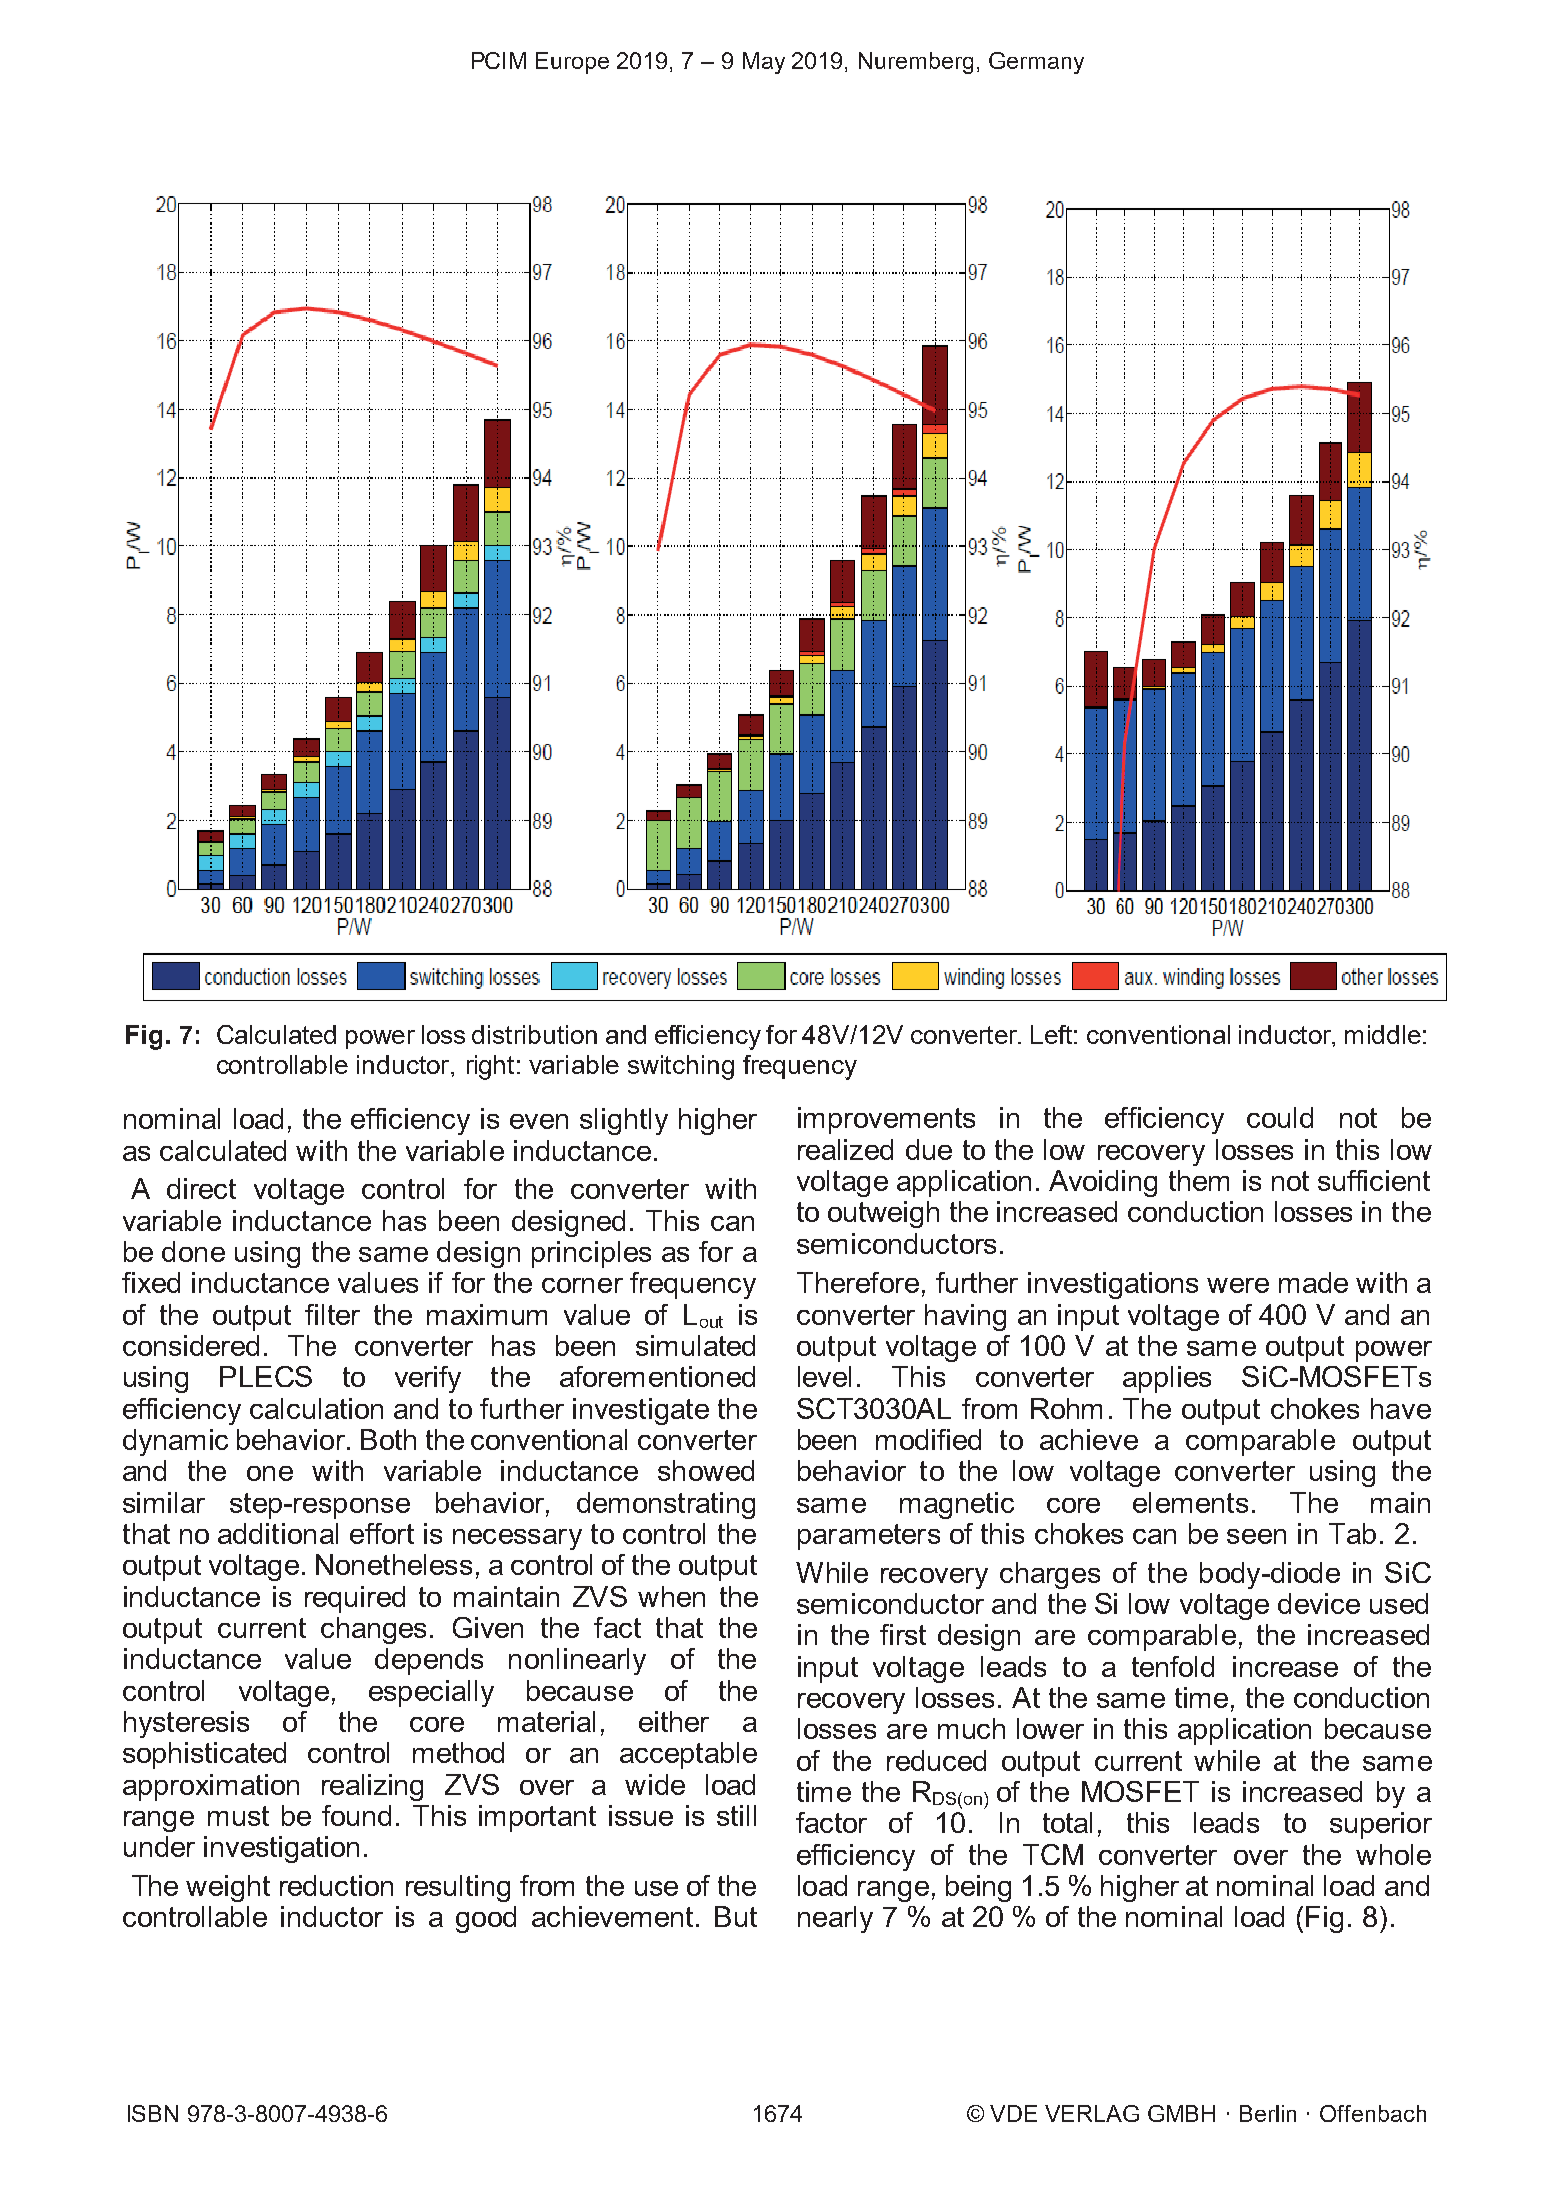 The width and height of the page is (1554, 2197). I want to click on switching, so click(681, 1067).
